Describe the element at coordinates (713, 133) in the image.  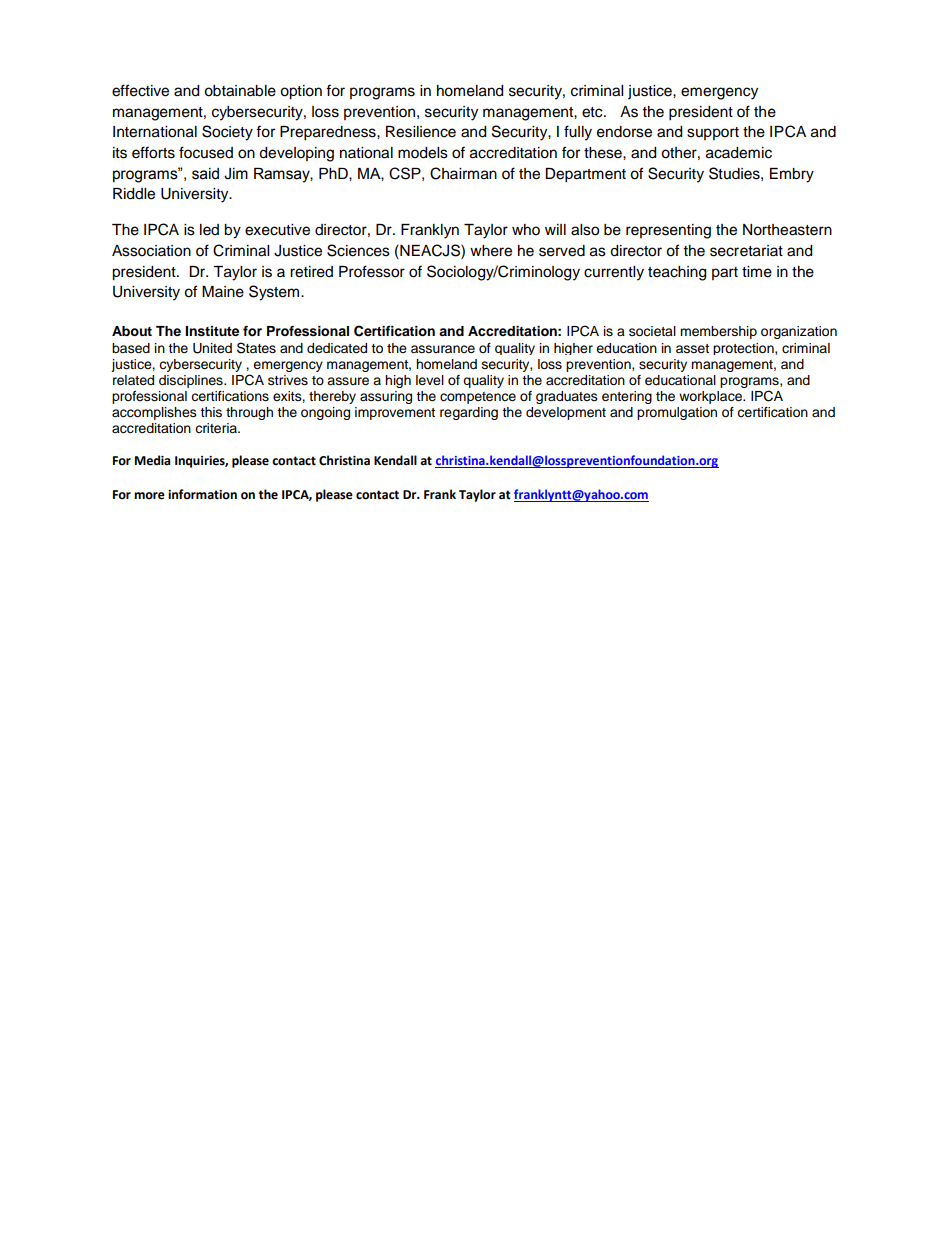
I see `support` at that location.
